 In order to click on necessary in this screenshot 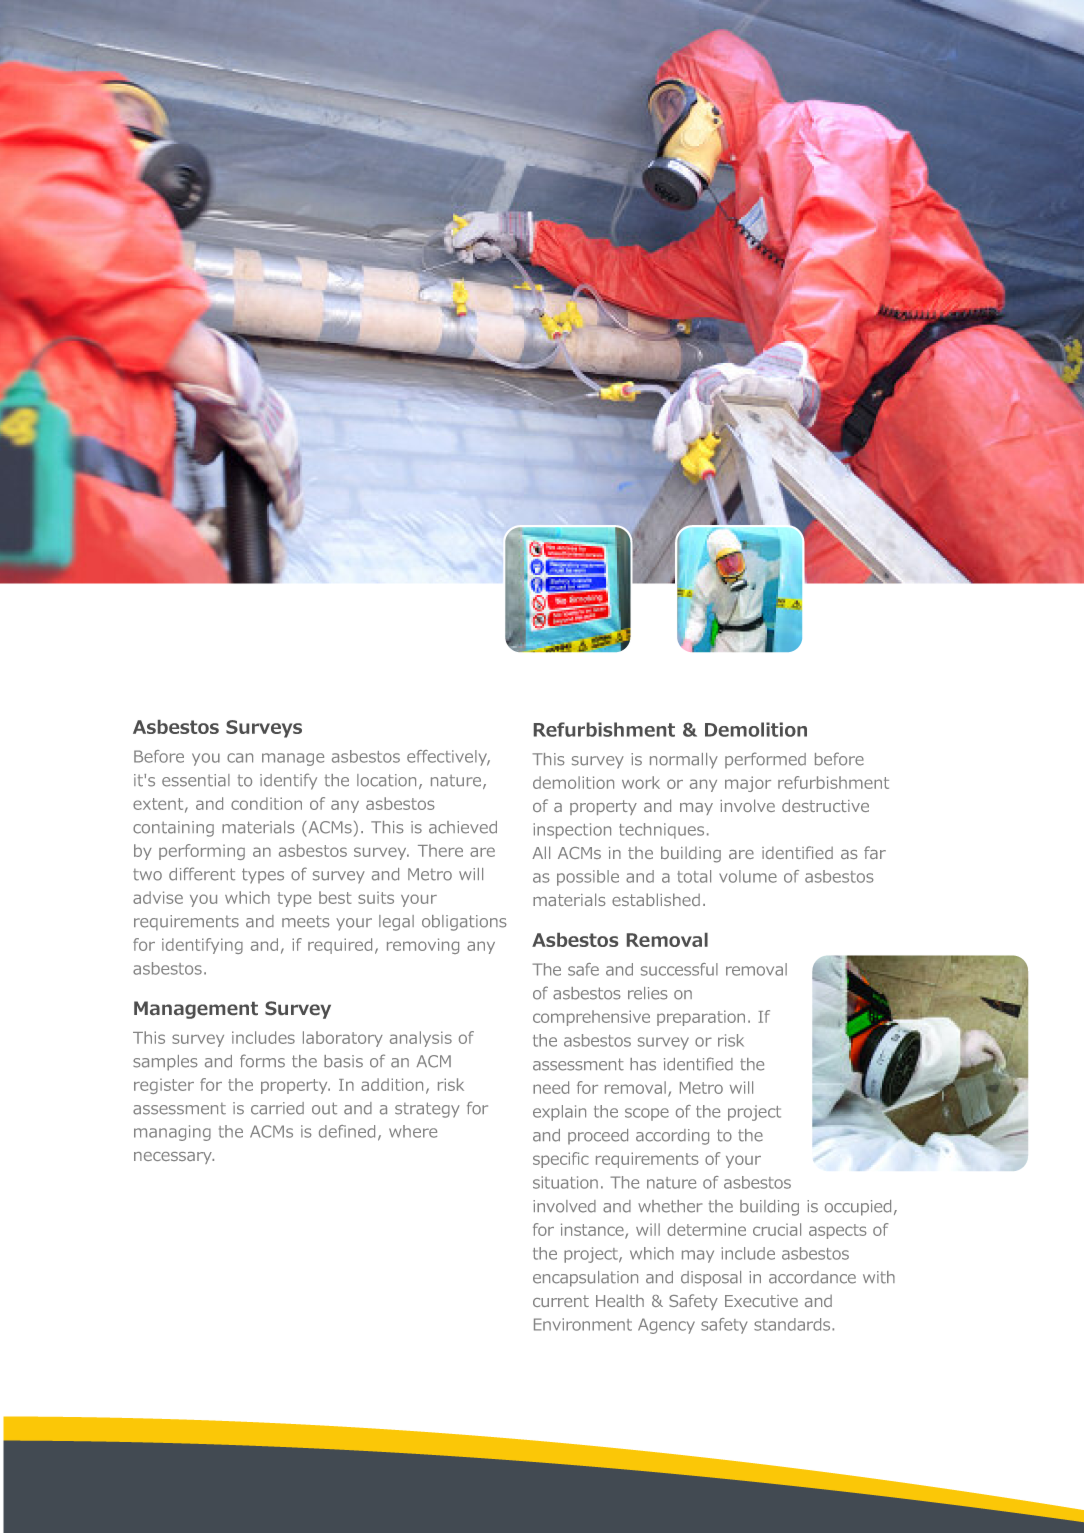, I will do `click(174, 1158)`.
